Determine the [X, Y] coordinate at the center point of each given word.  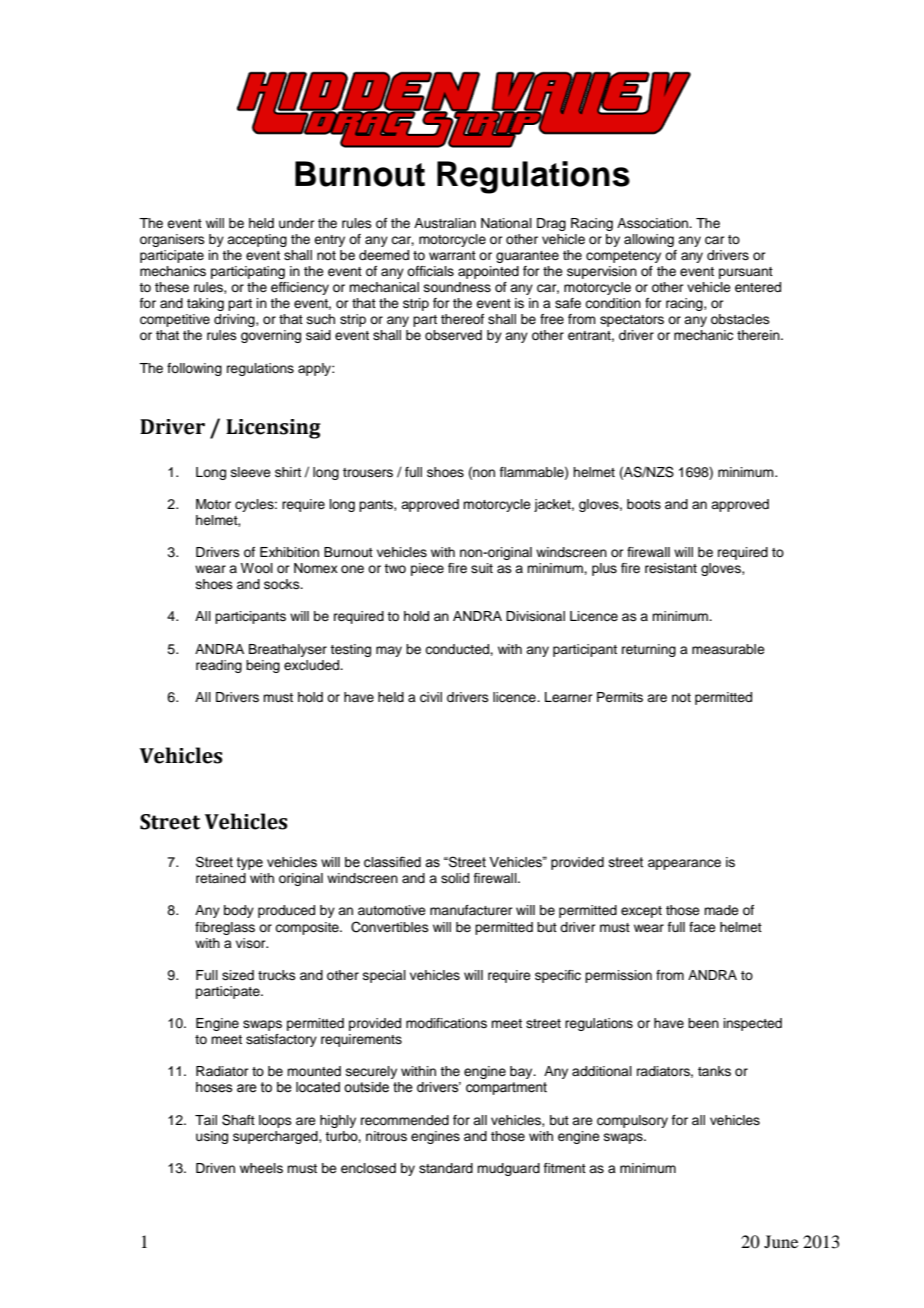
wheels [261, 1168]
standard [446, 1168]
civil [431, 697]
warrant [452, 255]
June [781, 1241]
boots [644, 504]
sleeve [251, 472]
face [702, 927]
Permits [620, 697]
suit [482, 568]
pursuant [746, 273]
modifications [446, 1023]
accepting [257, 240]
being [263, 666]
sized [238, 975]
